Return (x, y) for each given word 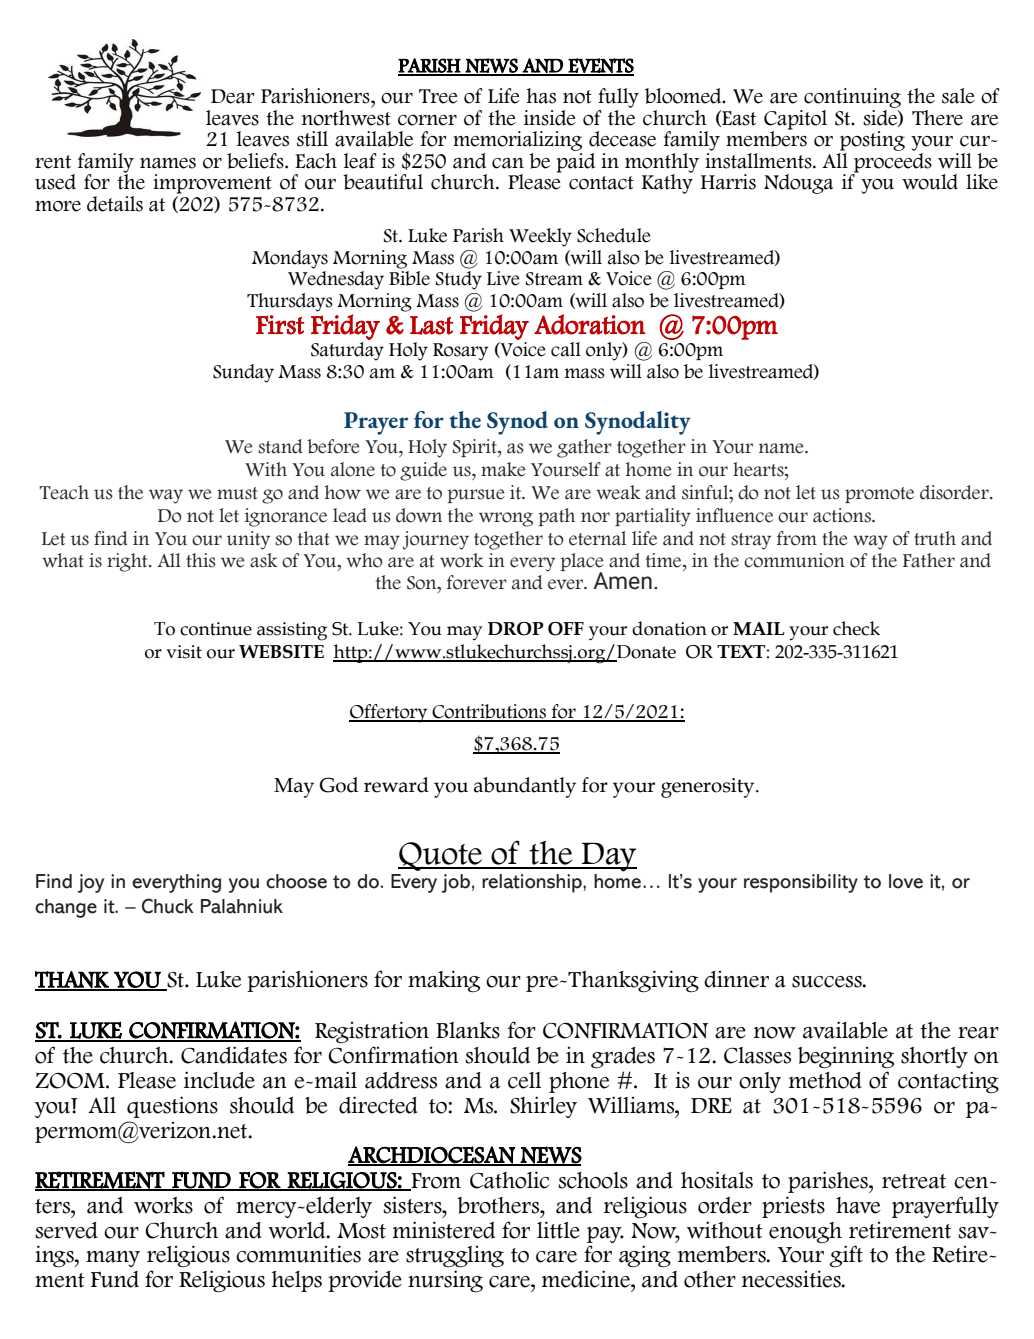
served (67, 1230)
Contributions (489, 712)
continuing (851, 99)
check (856, 628)
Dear (232, 96)
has (541, 96)
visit (184, 652)
